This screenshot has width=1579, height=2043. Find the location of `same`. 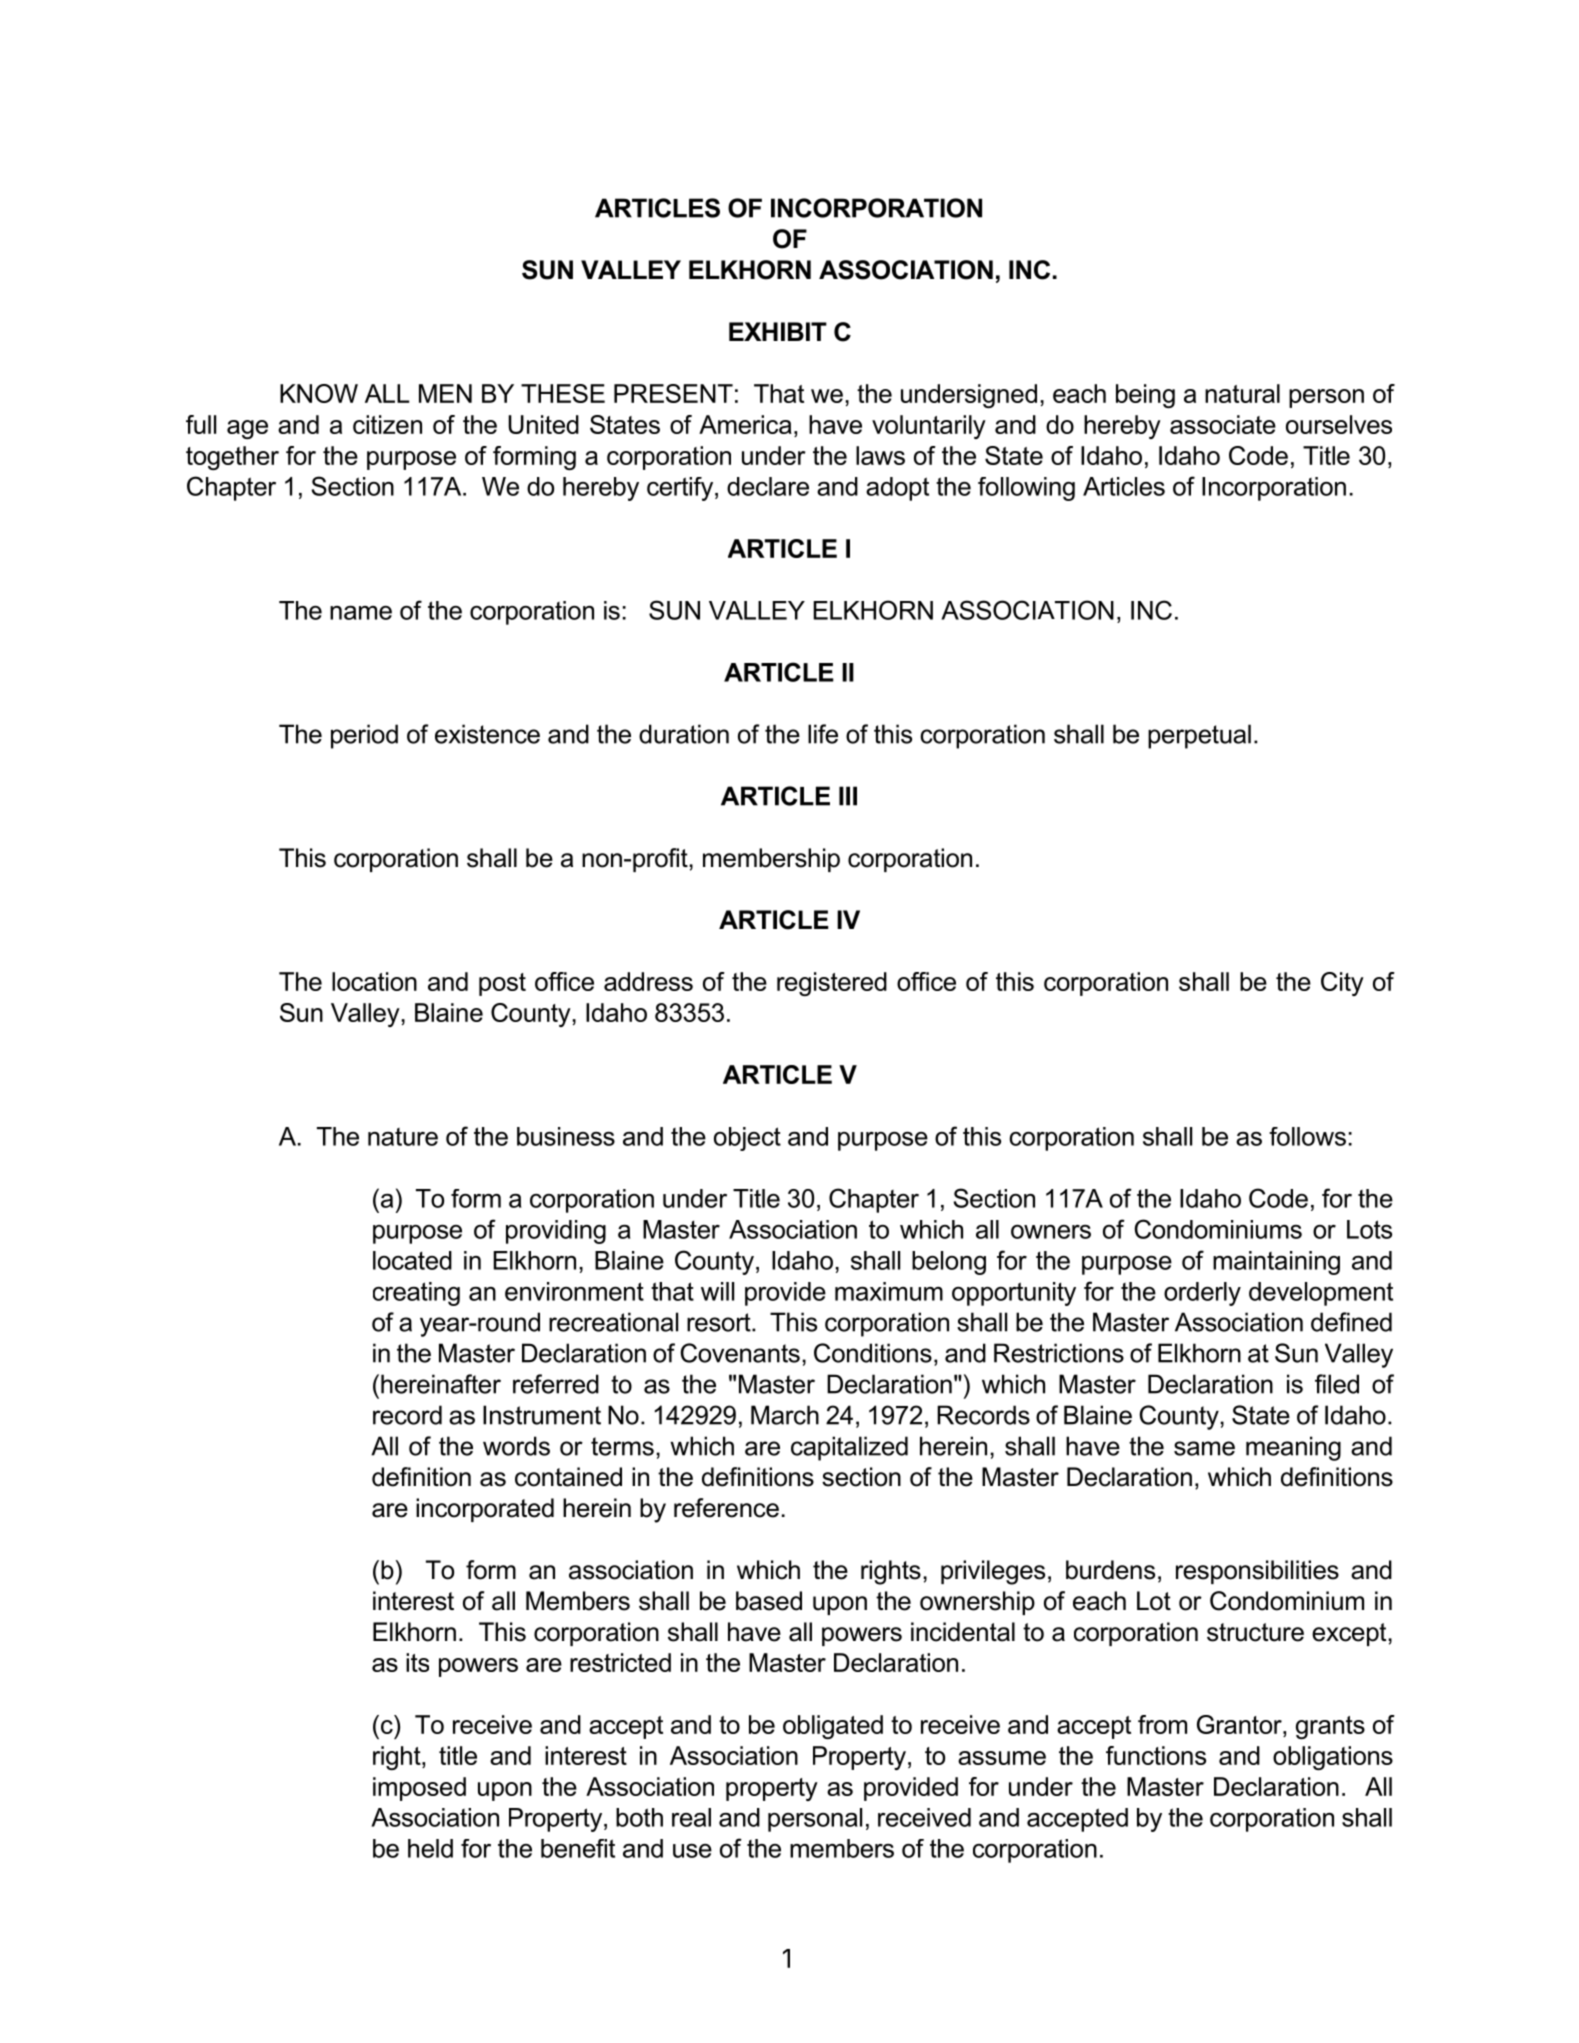

same is located at coordinates (1204, 1448).
